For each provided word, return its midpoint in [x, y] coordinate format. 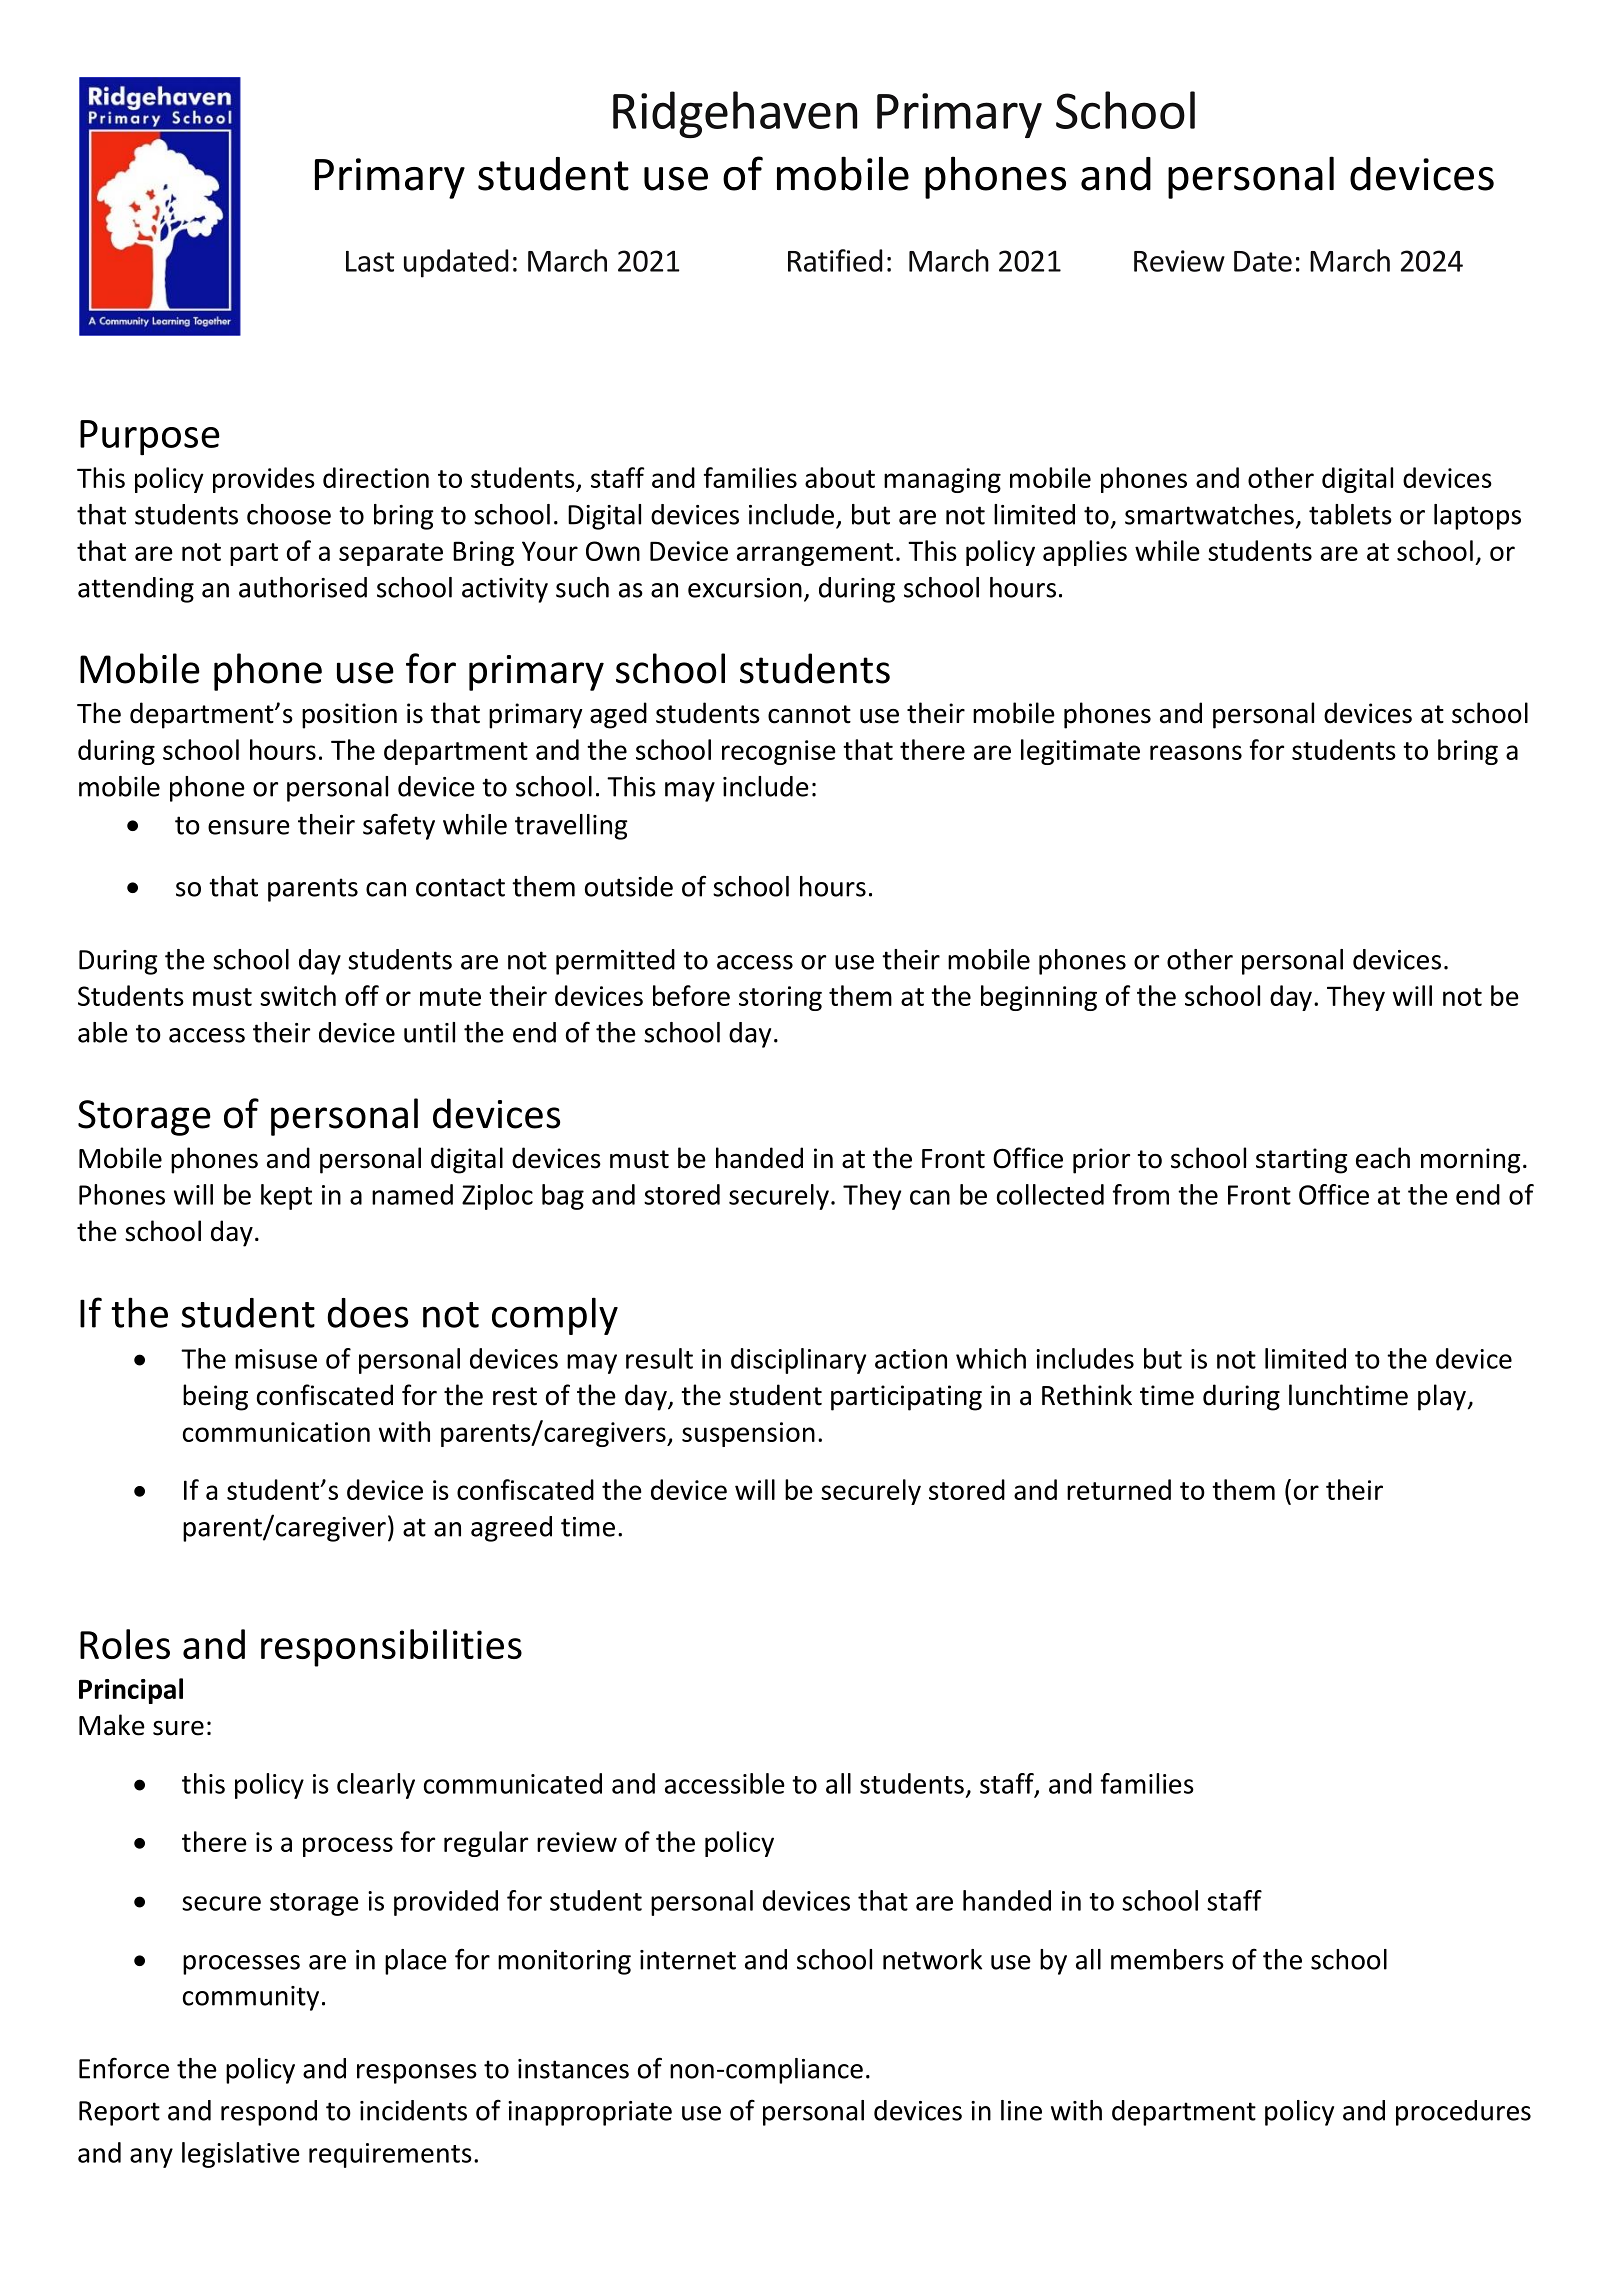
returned [1119, 1489]
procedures [1463, 2113]
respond [269, 2113]
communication [276, 1432]
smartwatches [1209, 514]
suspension [748, 1434]
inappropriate [590, 2113]
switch [298, 995]
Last [370, 261]
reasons [1196, 752]
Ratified [835, 260]
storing [780, 998]
